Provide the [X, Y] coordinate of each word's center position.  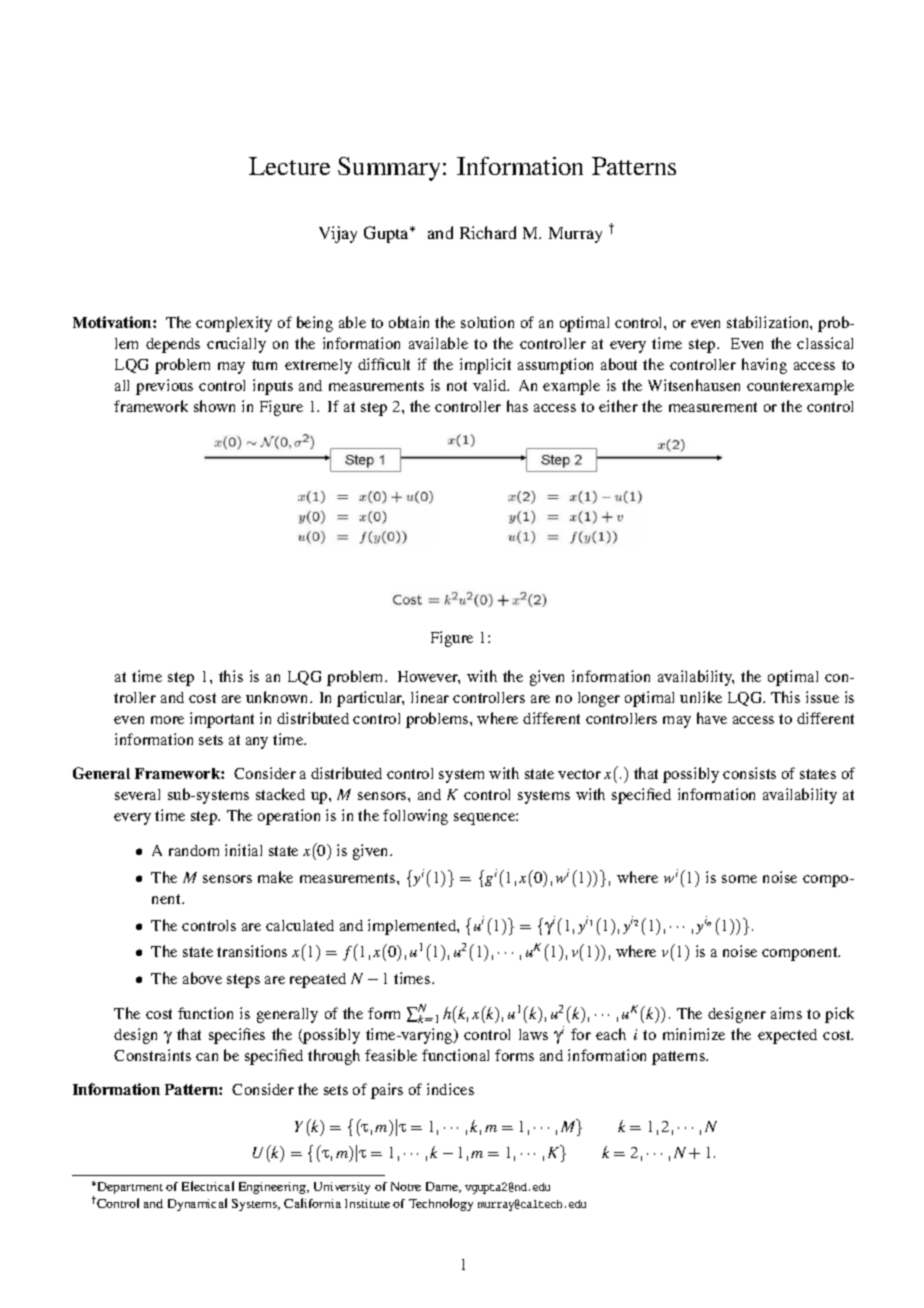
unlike [701, 697]
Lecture [289, 166]
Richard [488, 232]
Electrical [208, 1186]
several [137, 794]
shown [214, 406]
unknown [278, 697]
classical [825, 343]
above [202, 978]
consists [749, 773]
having [764, 366]
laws [533, 1034]
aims [786, 1013]
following [415, 817]
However [429, 677]
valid [491, 385]
